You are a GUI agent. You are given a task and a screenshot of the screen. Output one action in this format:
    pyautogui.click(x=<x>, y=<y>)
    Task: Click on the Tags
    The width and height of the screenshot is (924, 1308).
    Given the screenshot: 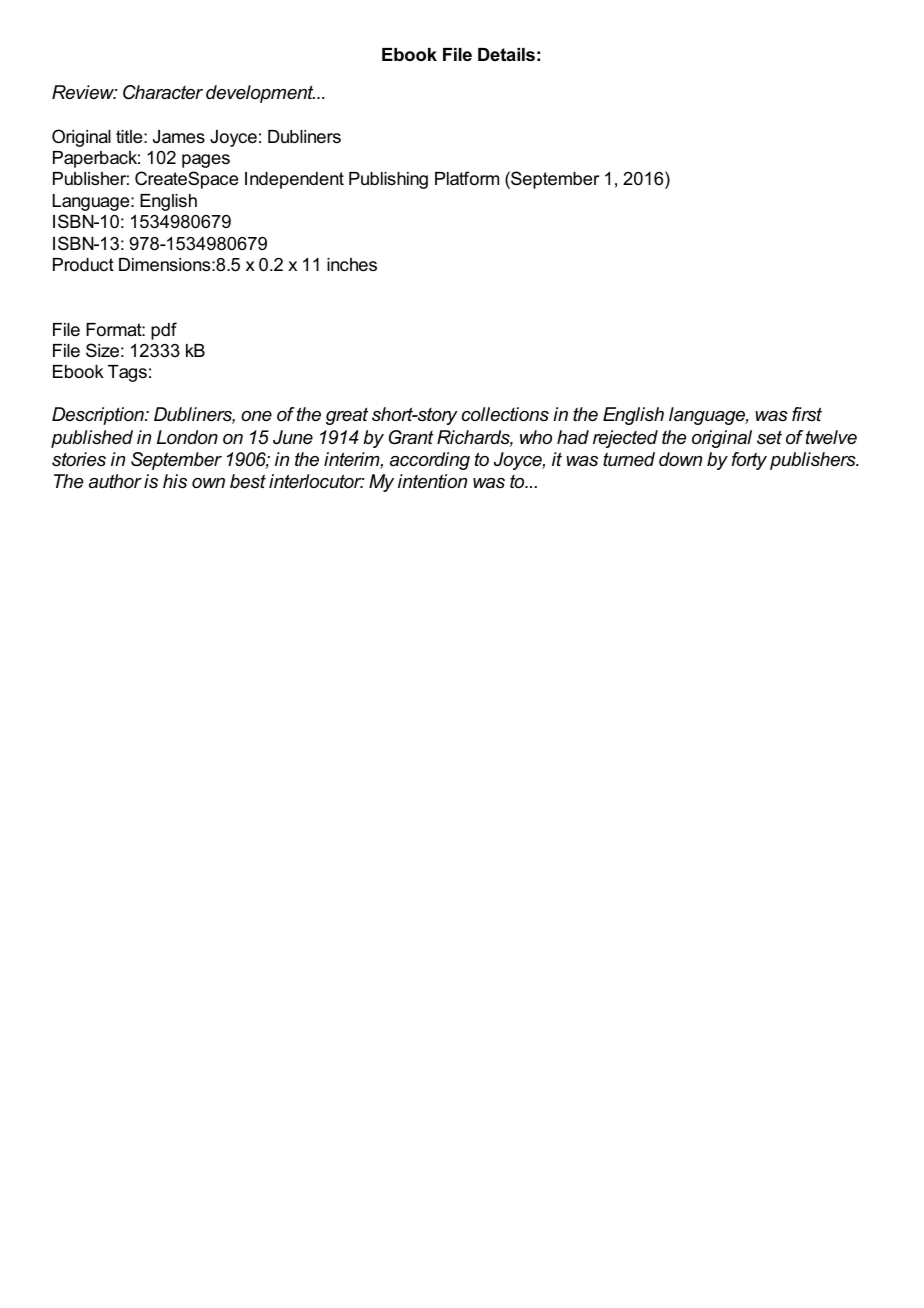 What is the action you would take?
    pyautogui.click(x=127, y=373)
